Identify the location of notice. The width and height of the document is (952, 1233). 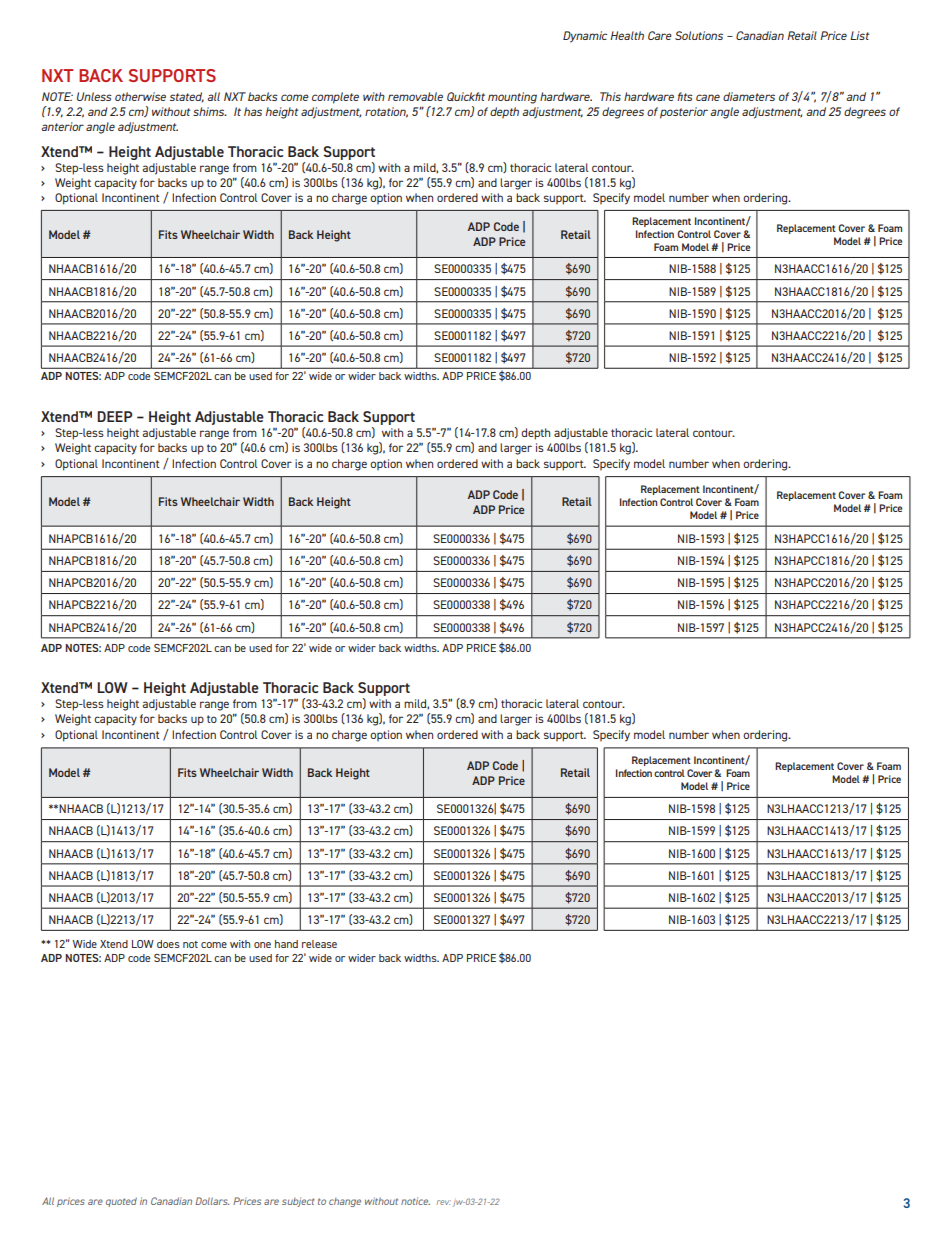
(415, 1201).
